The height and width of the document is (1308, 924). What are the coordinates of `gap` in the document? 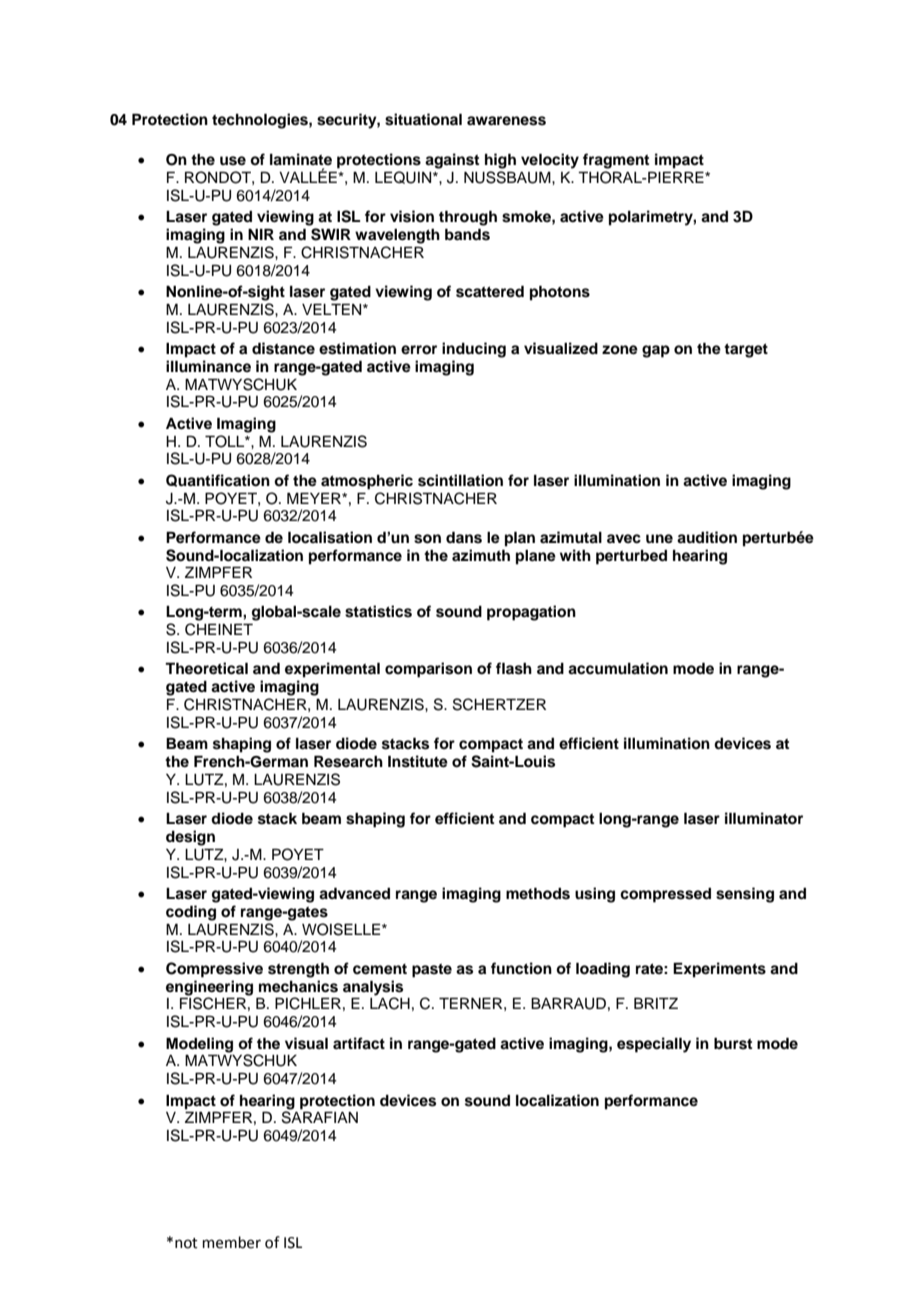 It's located at (656, 351).
